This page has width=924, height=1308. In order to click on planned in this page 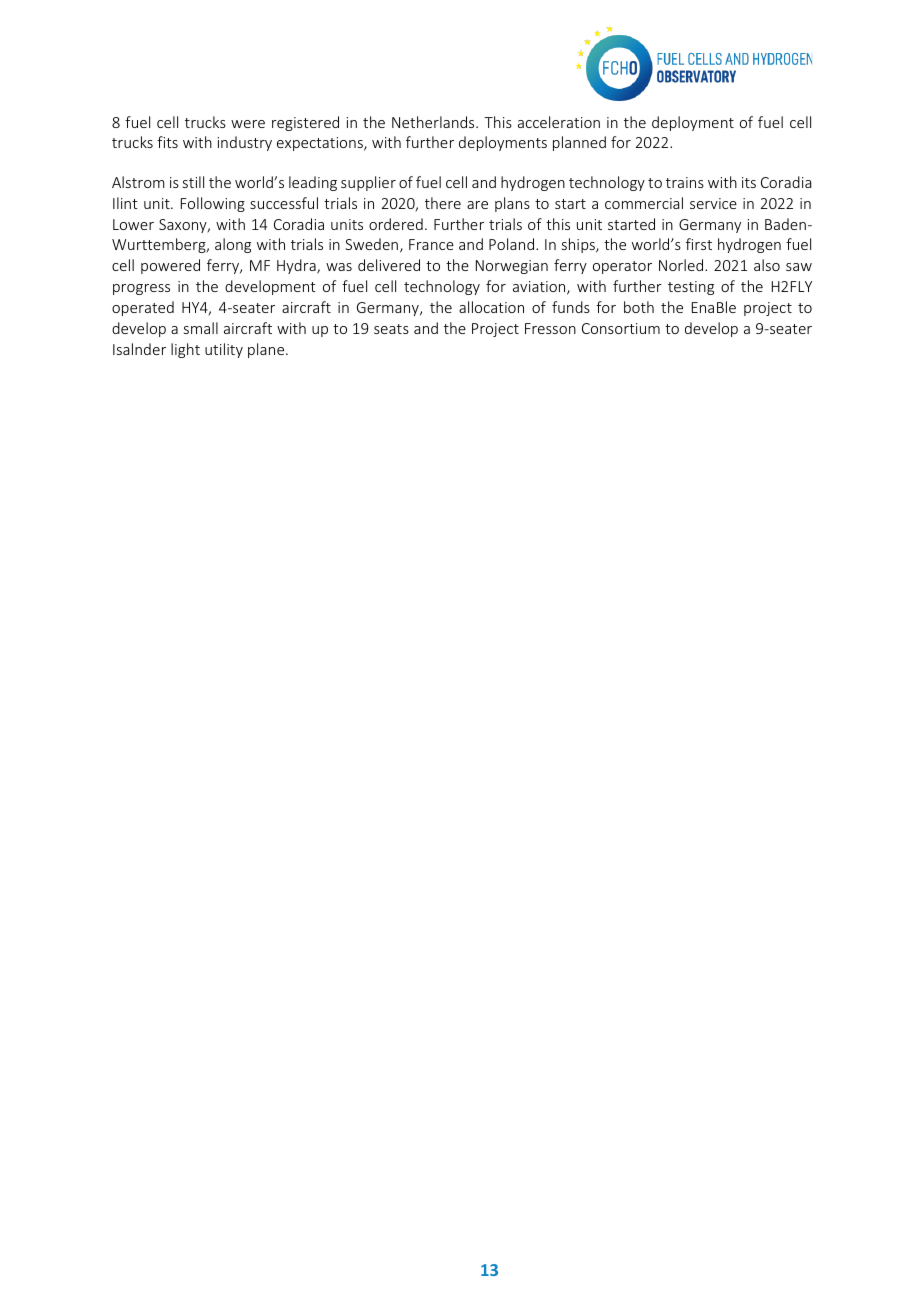, I will do `click(579, 143)`.
